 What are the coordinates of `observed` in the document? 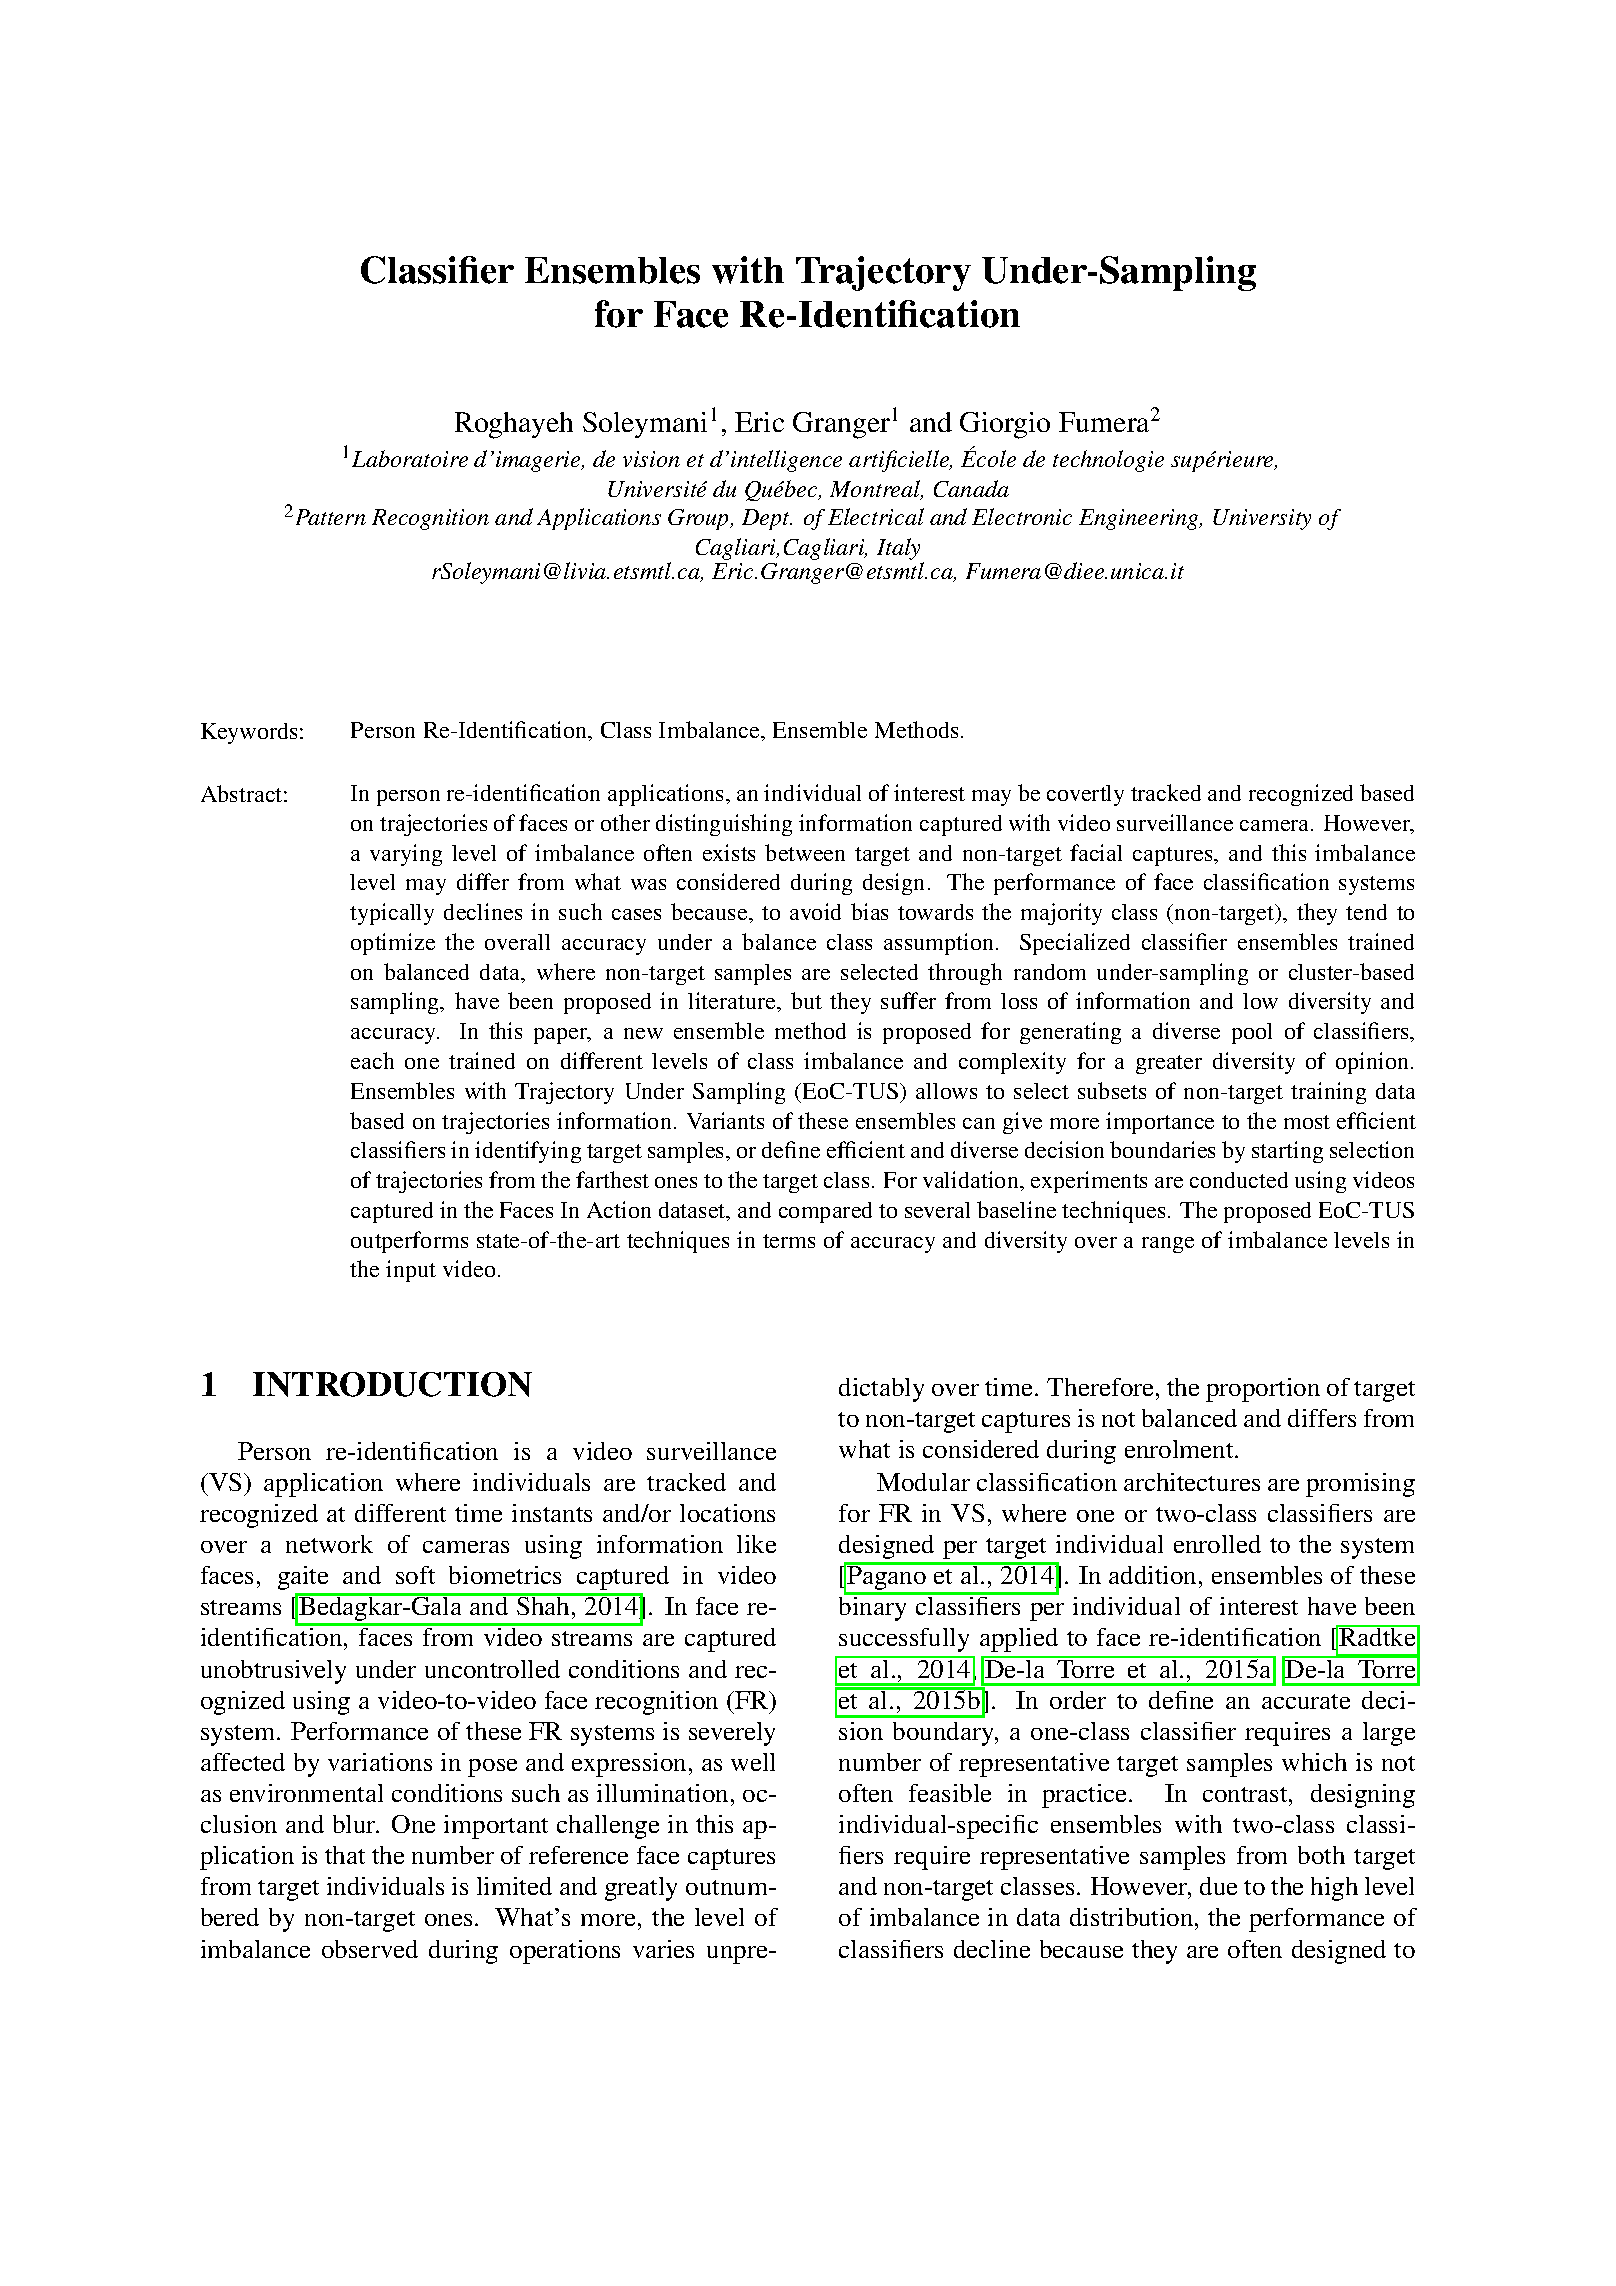 It's located at (370, 1949).
